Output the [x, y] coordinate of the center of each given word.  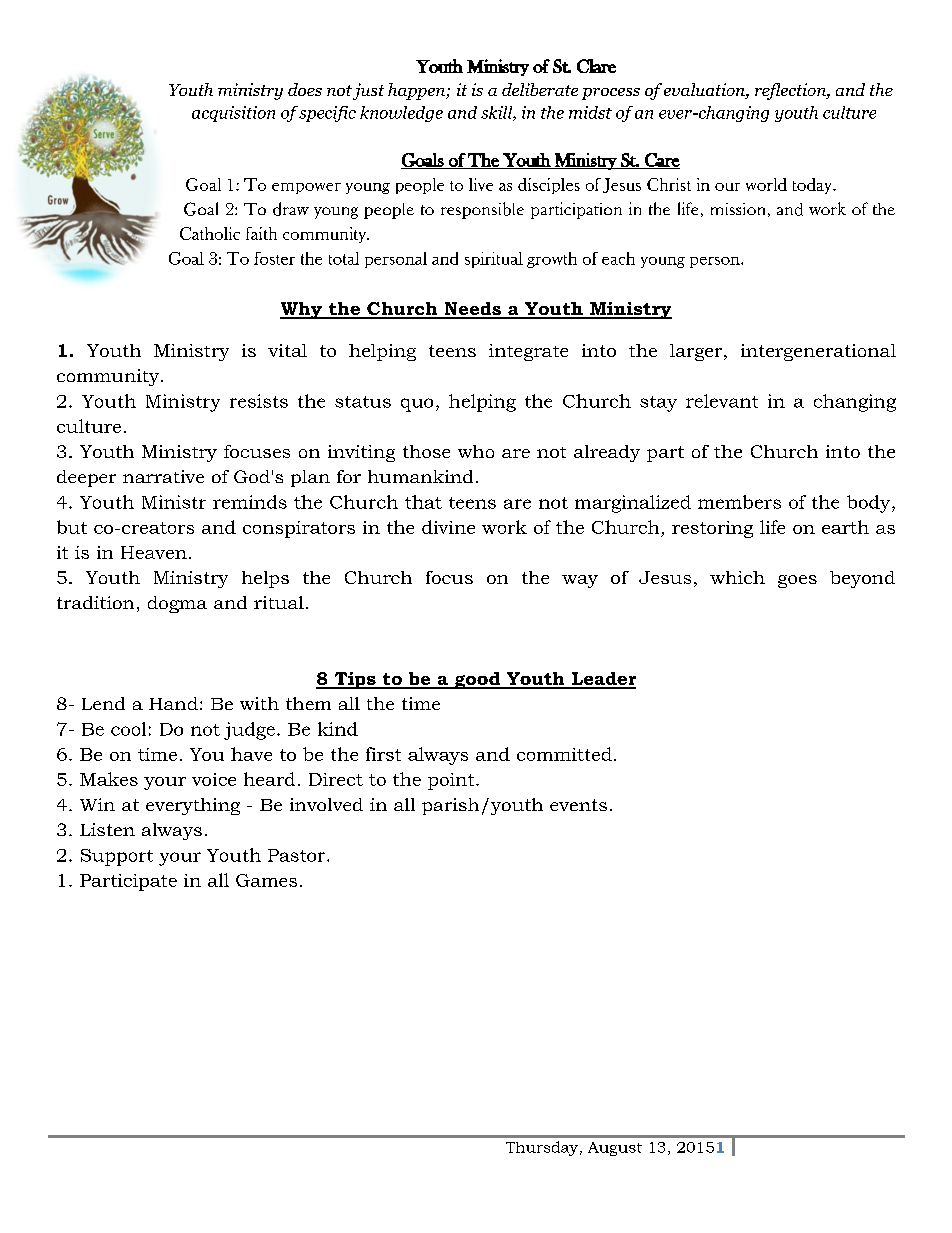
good [477, 680]
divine [448, 527]
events [578, 805]
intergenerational [818, 352]
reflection [791, 91]
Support [117, 857]
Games [266, 880]
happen [417, 91]
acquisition [233, 114]
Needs [472, 310]
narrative [163, 476]
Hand [173, 703]
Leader [603, 680]
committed [564, 754]
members [739, 502]
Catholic [210, 233]
